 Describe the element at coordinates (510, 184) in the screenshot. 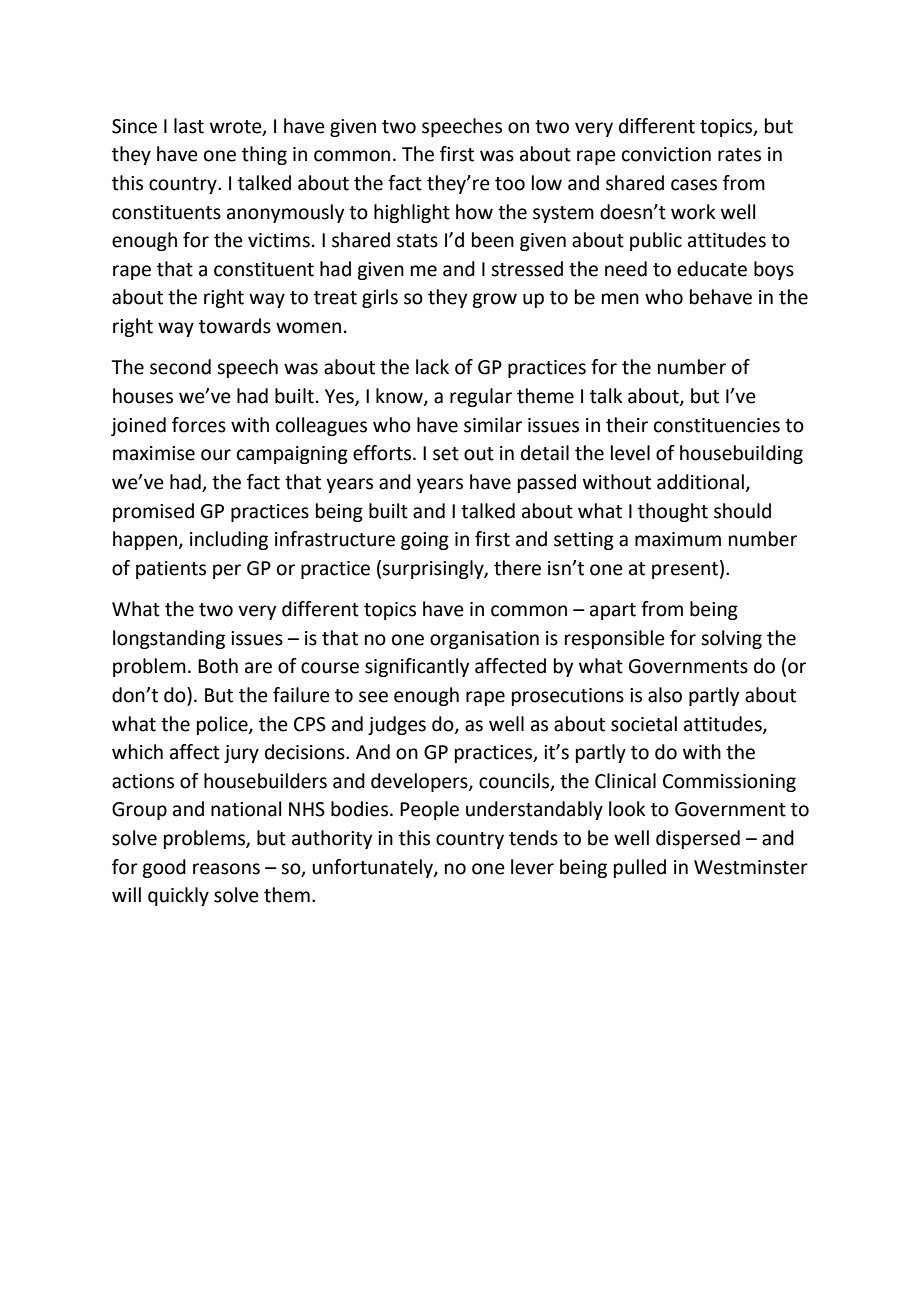

I see `too` at that location.
